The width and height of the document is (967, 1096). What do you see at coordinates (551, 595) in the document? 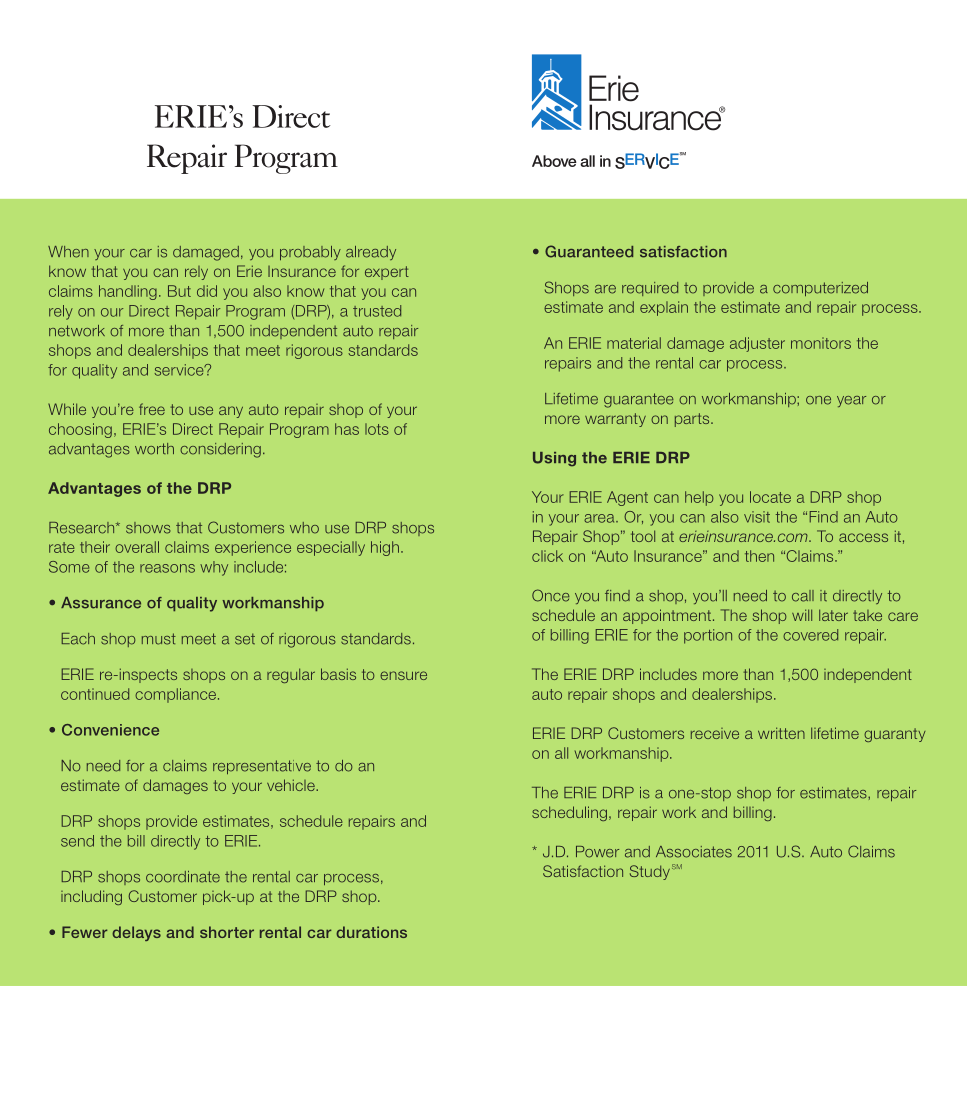
I see `Once` at bounding box center [551, 595].
